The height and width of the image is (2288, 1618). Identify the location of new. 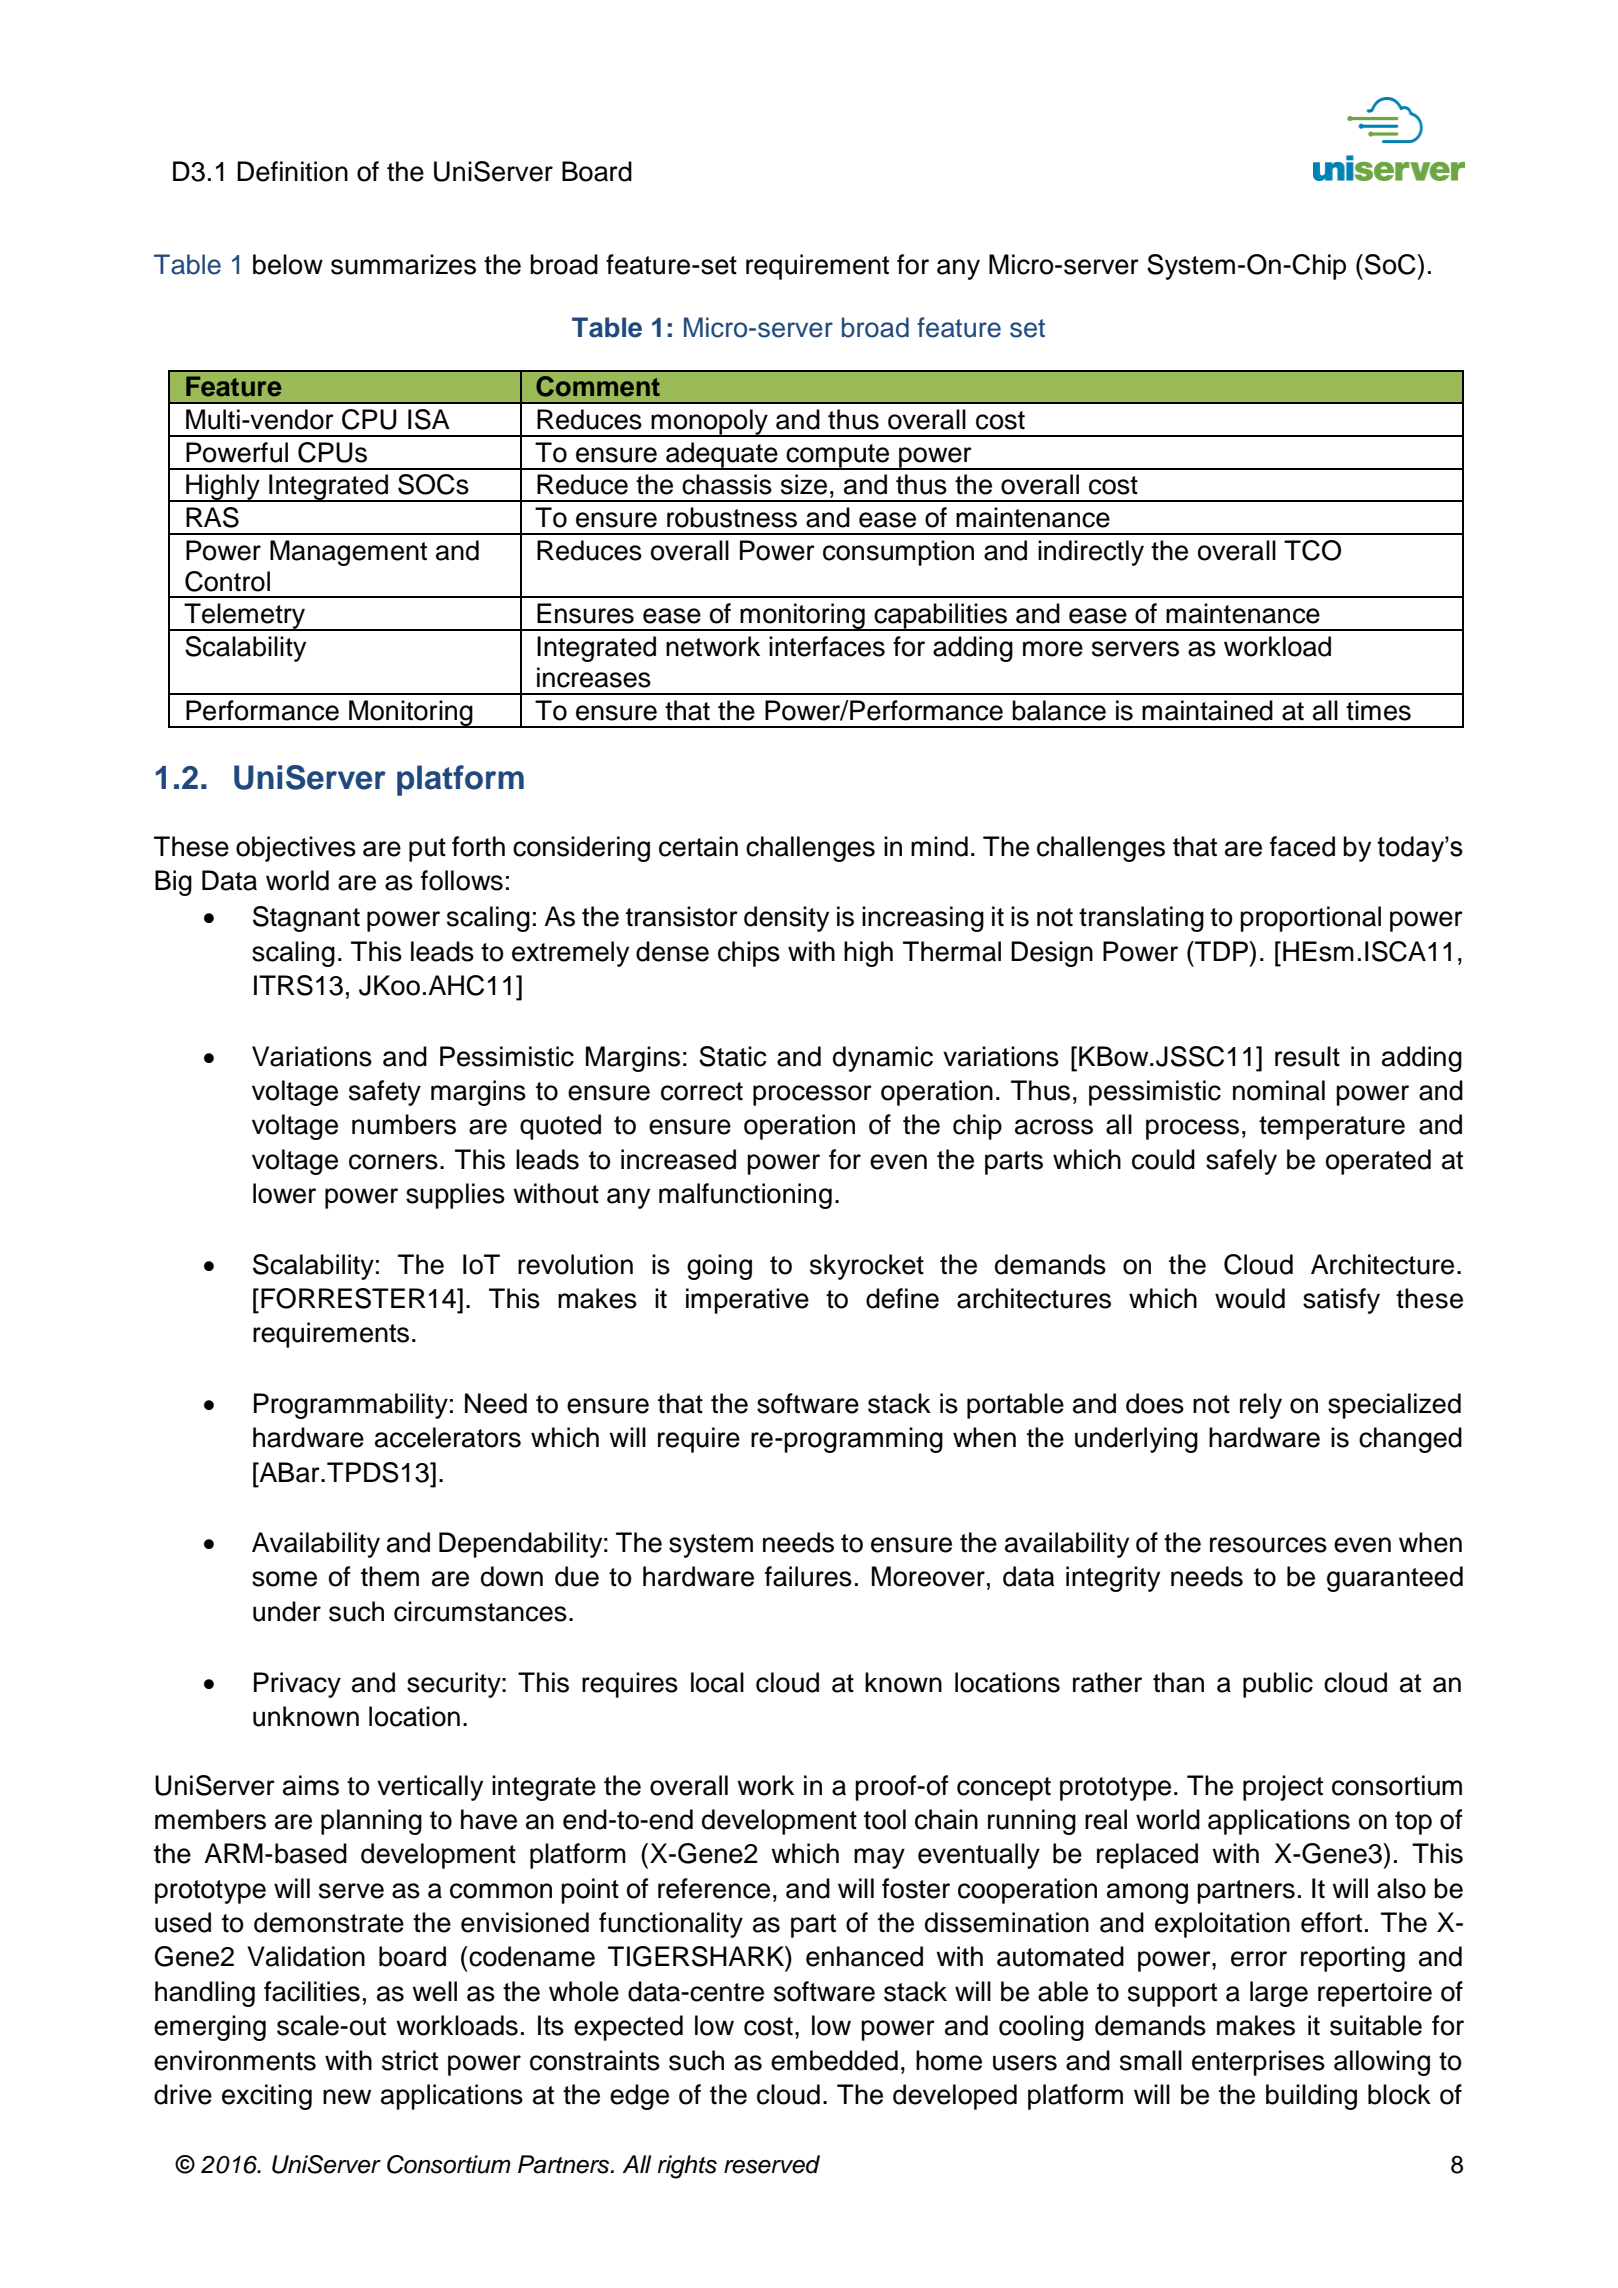
(347, 2097).
